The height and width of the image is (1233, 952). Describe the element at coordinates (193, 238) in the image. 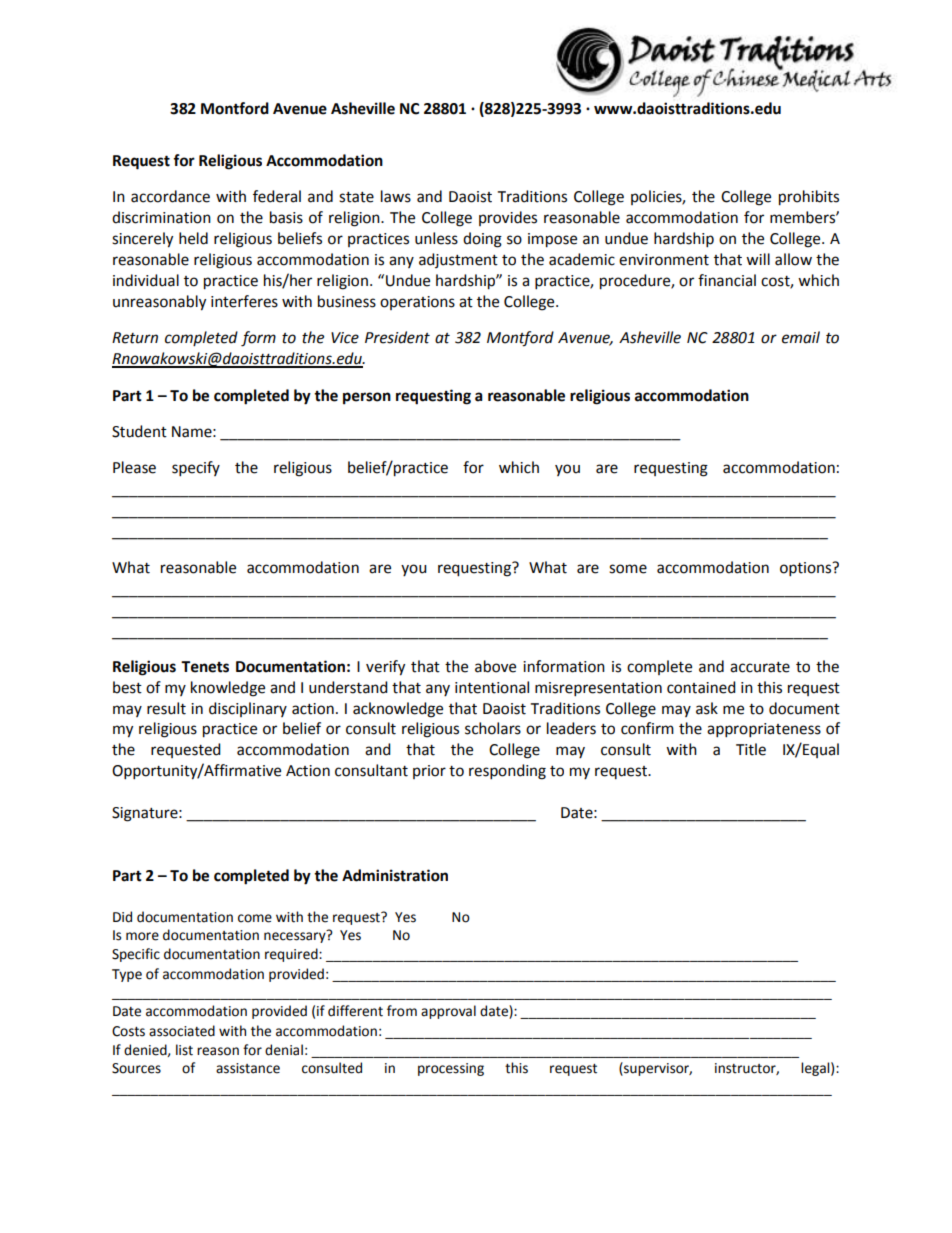

I see `held` at that location.
